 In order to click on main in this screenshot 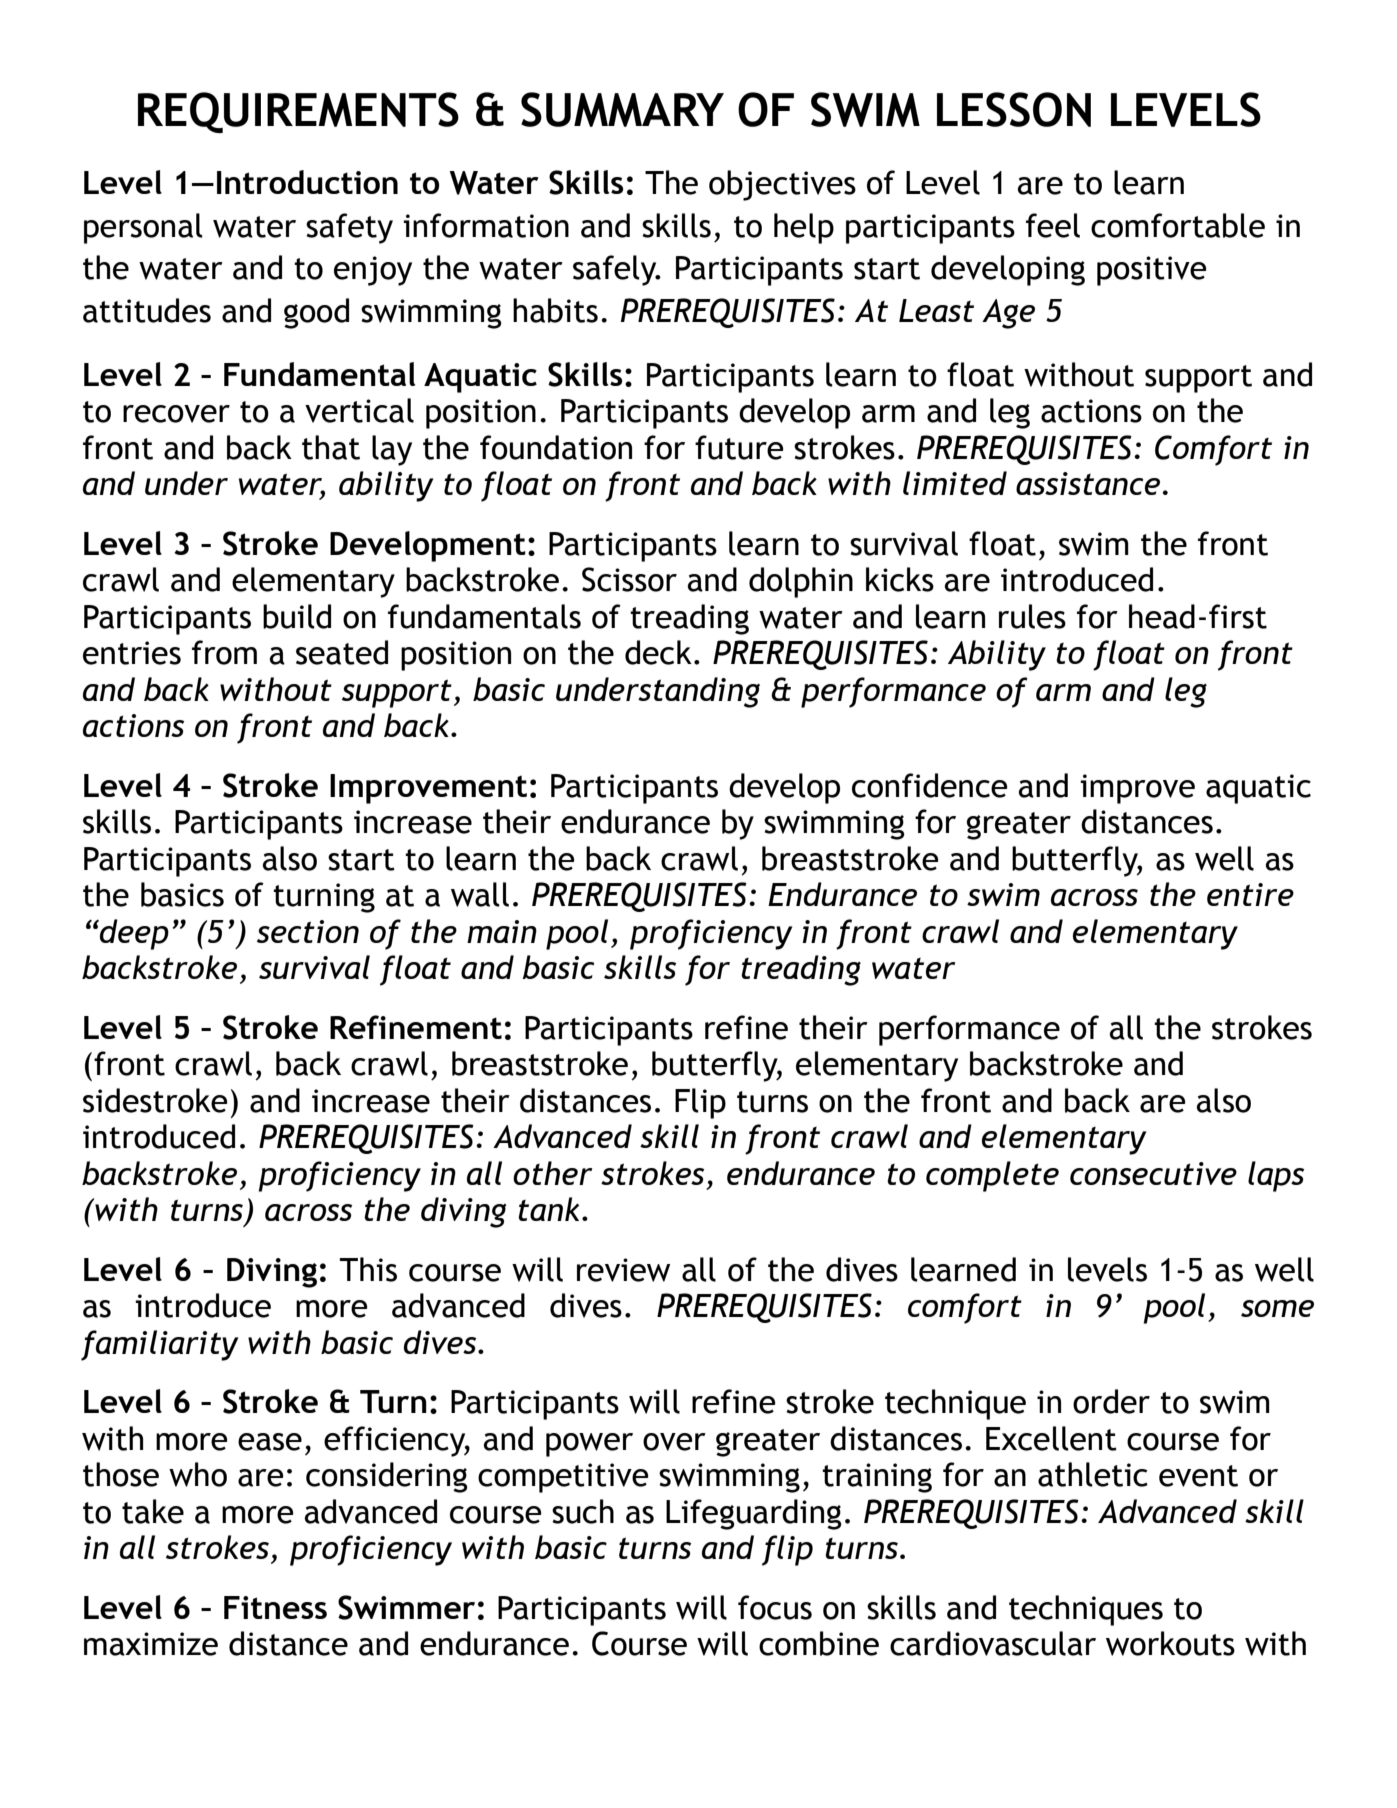, I will do `click(502, 931)`.
